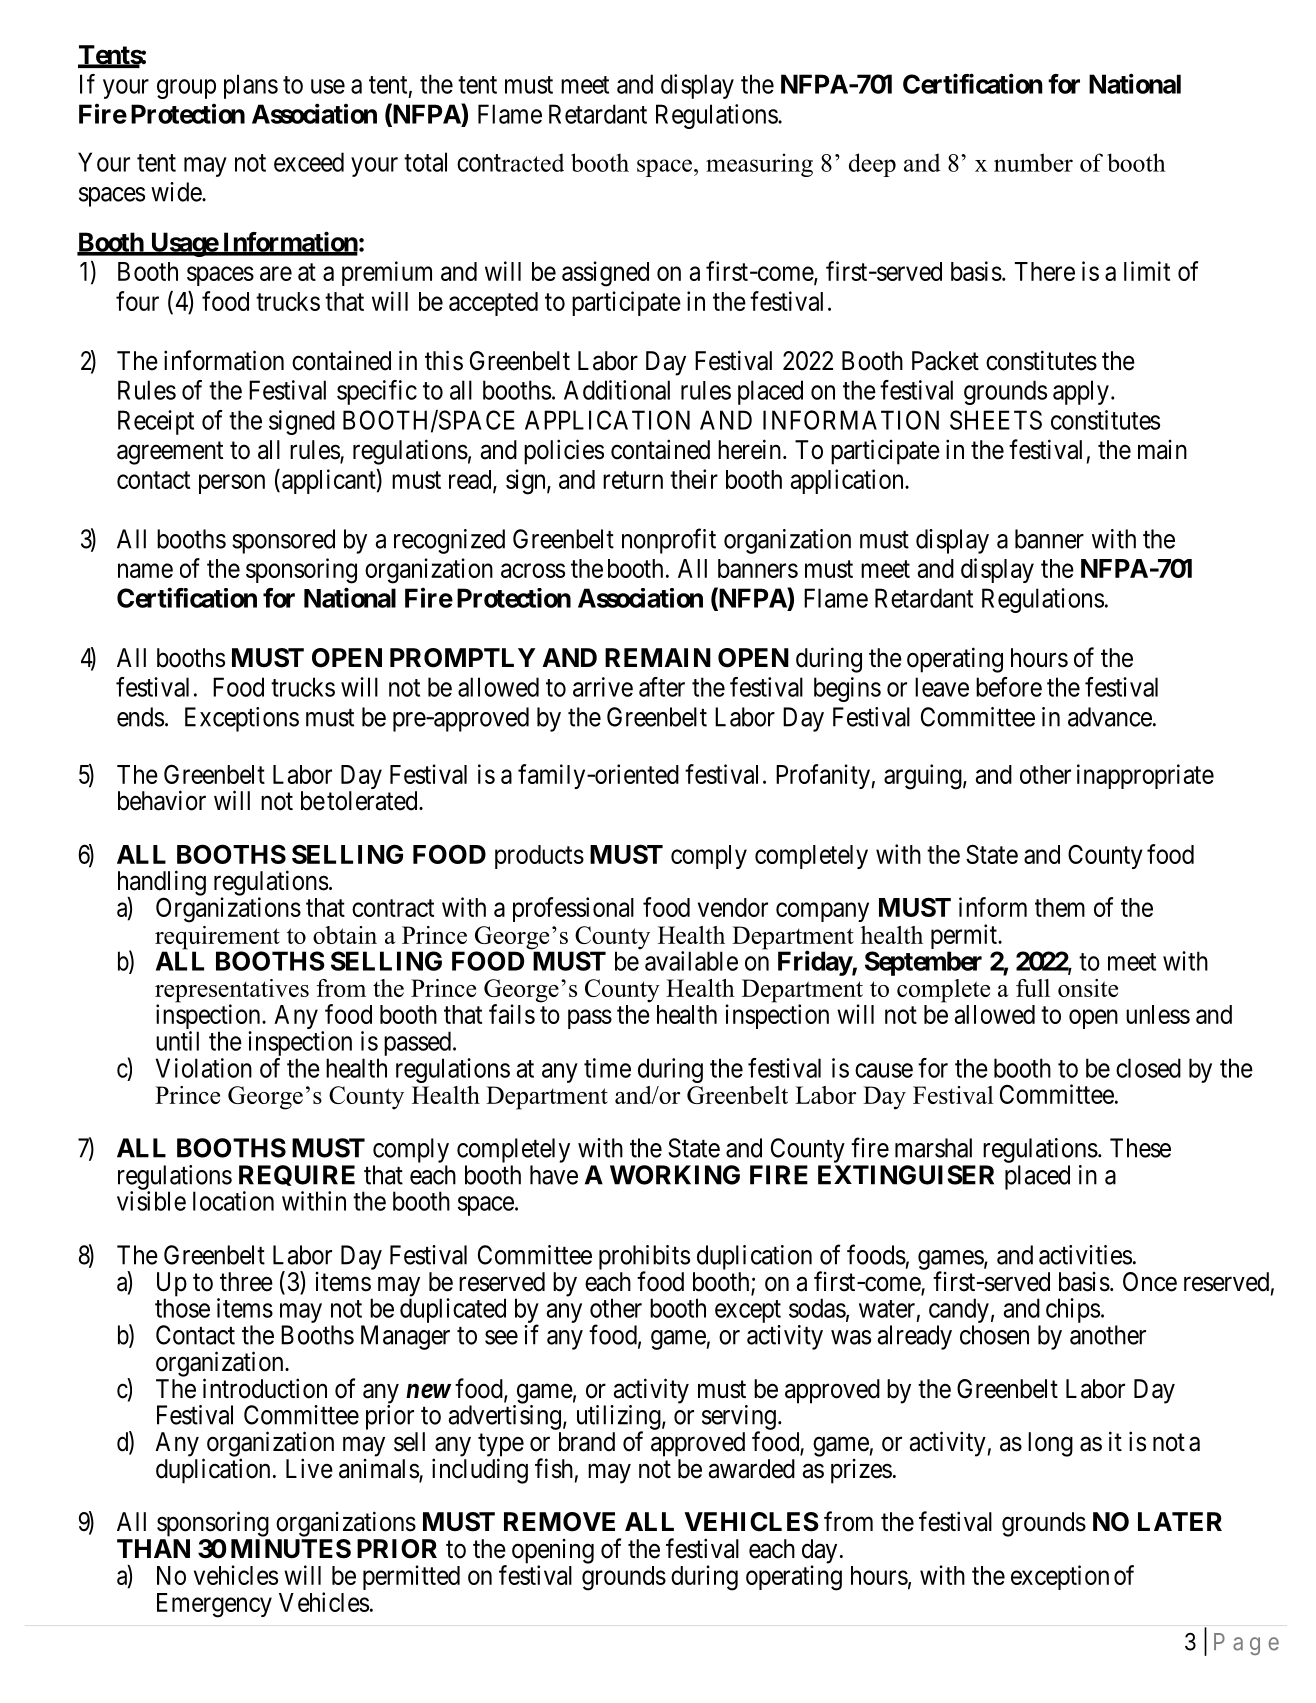 The height and width of the screenshot is (1703, 1316). Describe the element at coordinates (309, 162) in the screenshot. I see `exceed` at that location.
